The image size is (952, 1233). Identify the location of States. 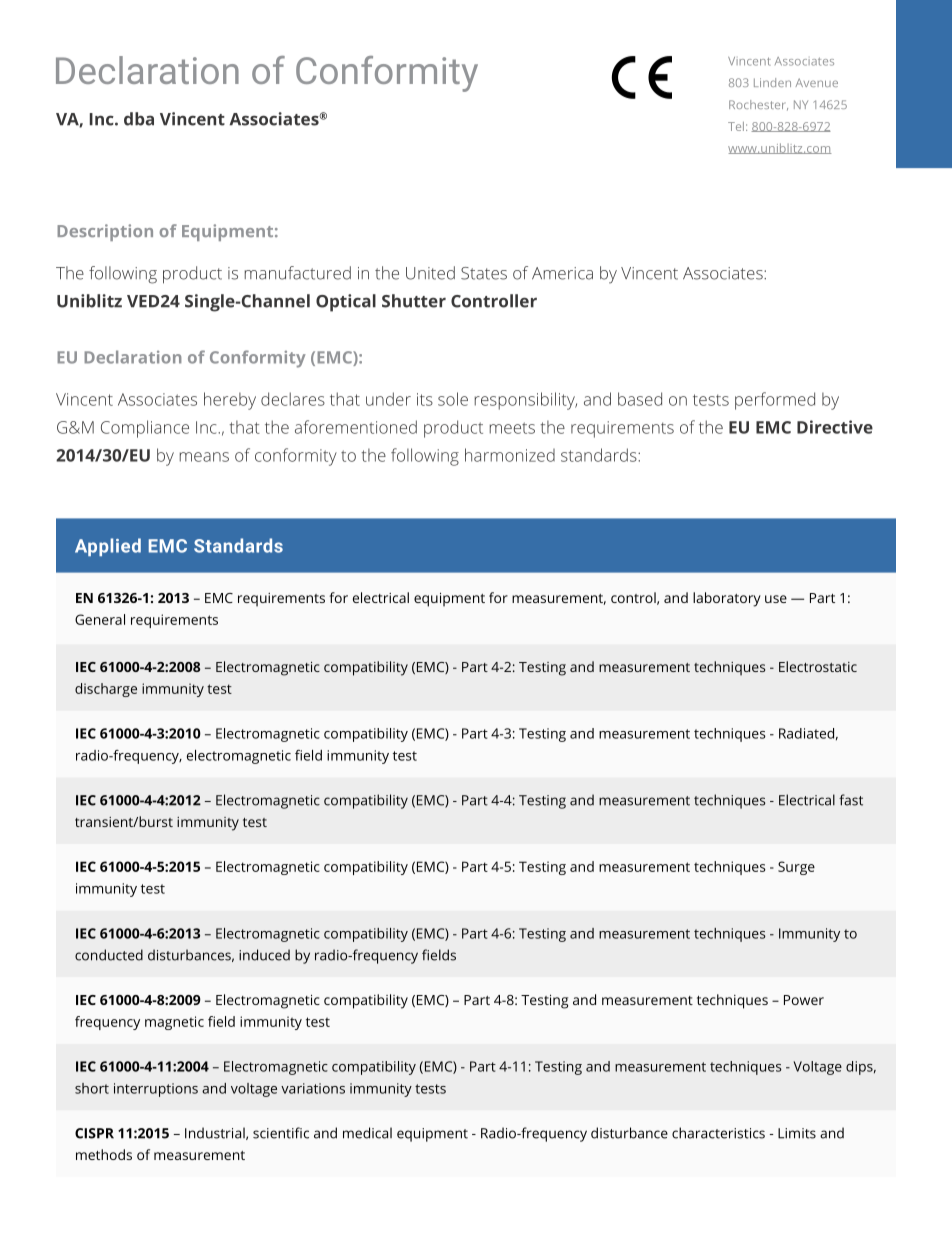
(484, 273).
